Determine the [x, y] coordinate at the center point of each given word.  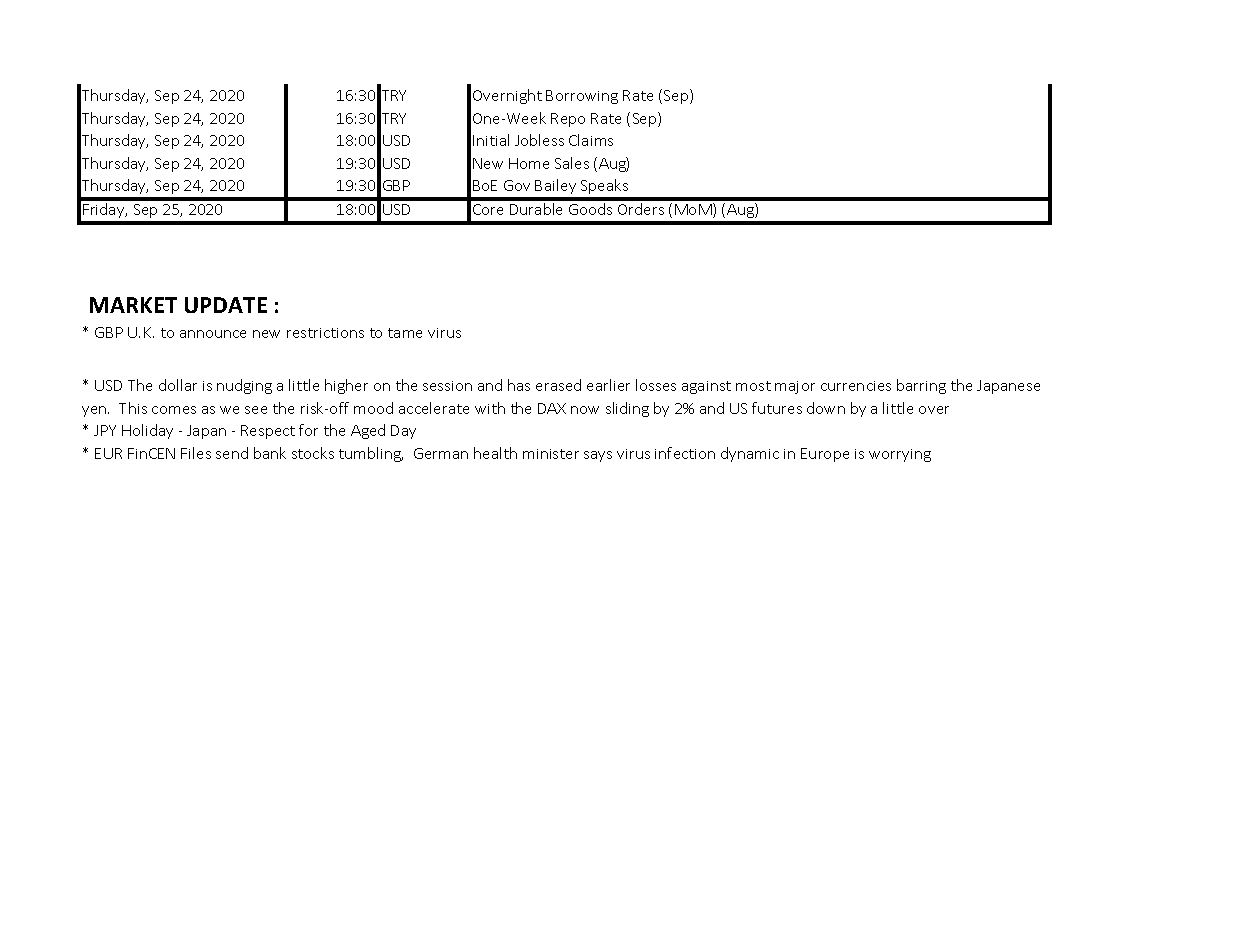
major [795, 387]
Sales [572, 163]
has [519, 385]
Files [196, 453]
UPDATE [226, 305]
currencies [856, 386]
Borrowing [582, 97]
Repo [568, 120]
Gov [517, 185]
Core [488, 209]
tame [405, 333]
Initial [491, 140]
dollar [178, 385]
